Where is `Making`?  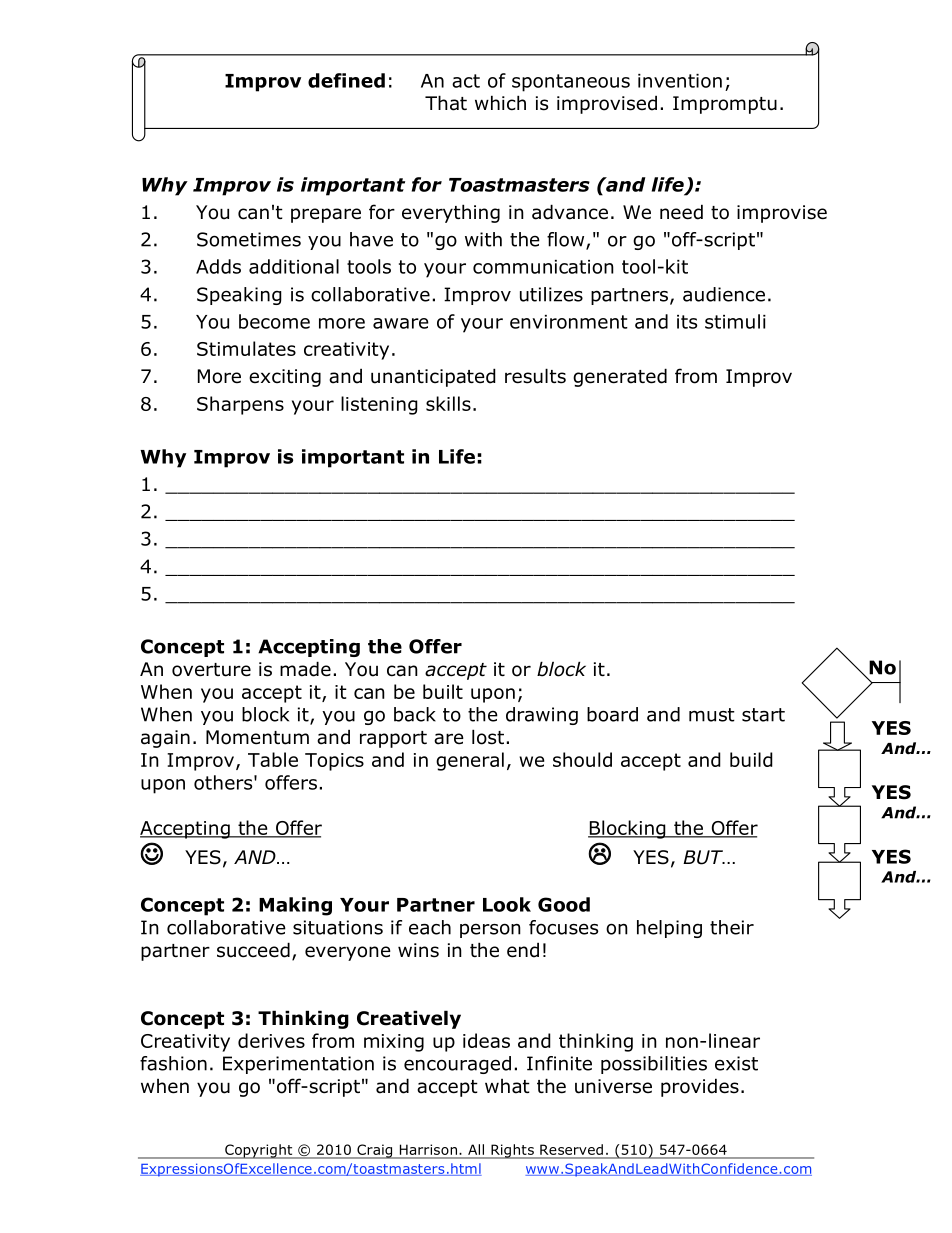 Making is located at coordinates (295, 906).
